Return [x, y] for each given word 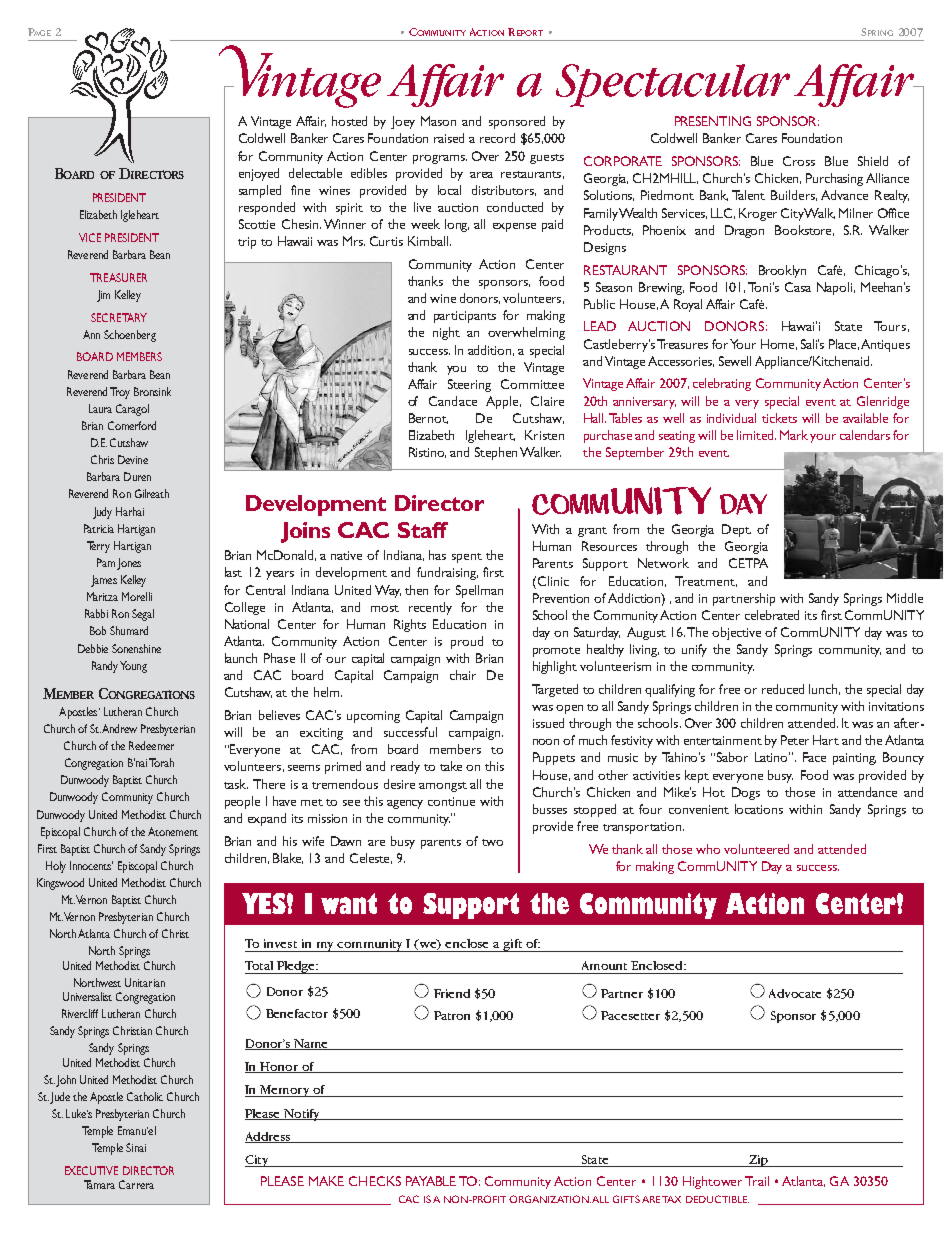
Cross [799, 161]
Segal [143, 615]
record [497, 138]
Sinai [136, 1147]
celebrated [772, 615]
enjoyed [259, 174]
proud [467, 642]
